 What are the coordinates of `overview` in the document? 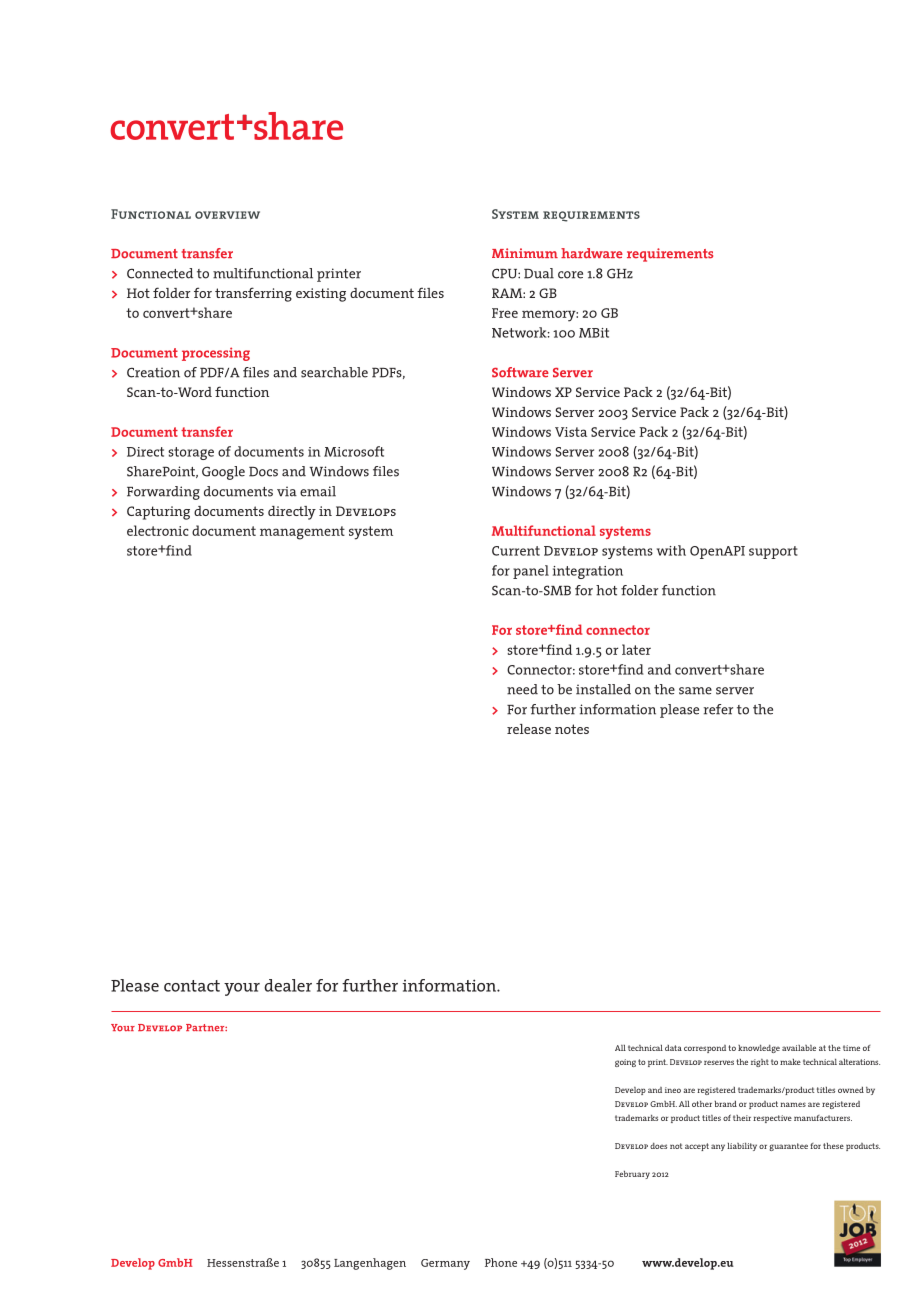 It's located at (227, 215).
